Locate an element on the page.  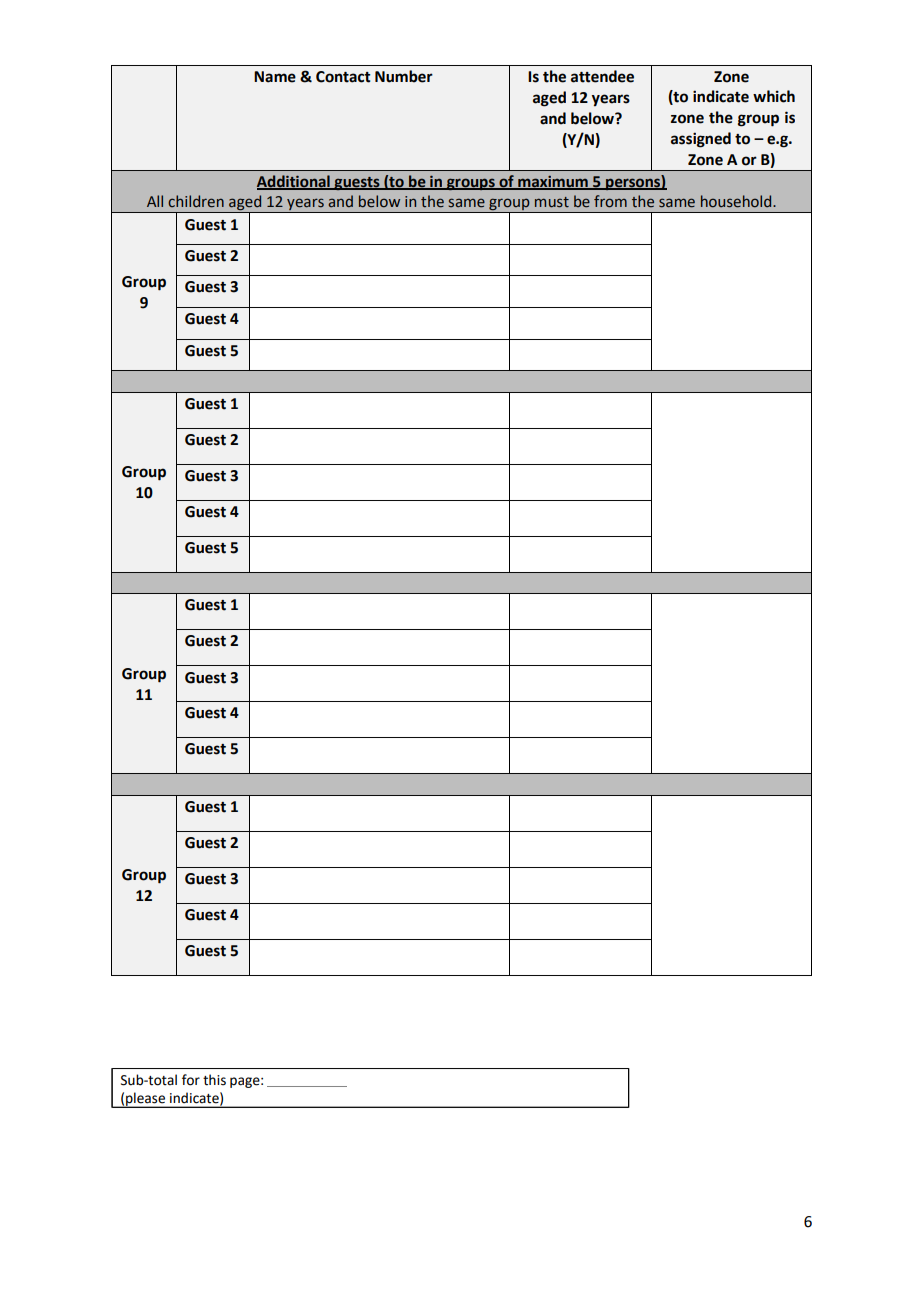
All is located at coordinates (155, 201).
